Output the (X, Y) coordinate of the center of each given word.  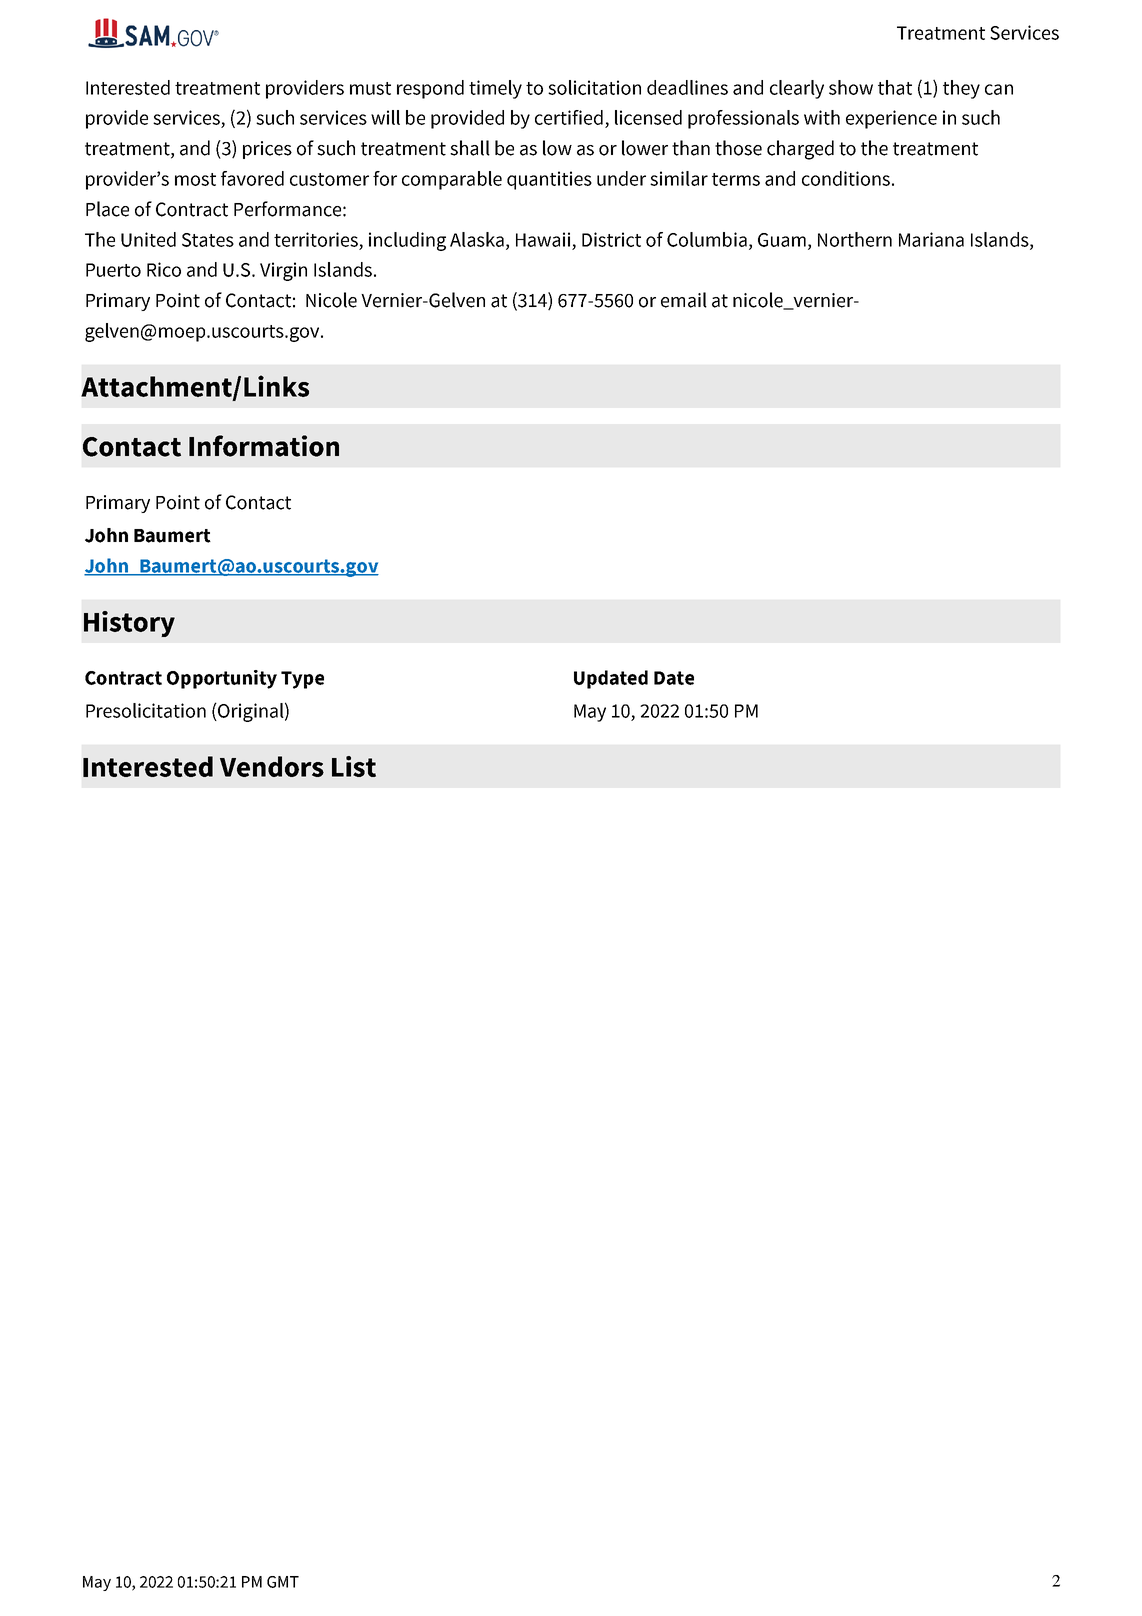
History (129, 624)
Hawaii (543, 239)
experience (891, 119)
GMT (283, 1582)
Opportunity (222, 679)
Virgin (283, 271)
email (684, 300)
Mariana (931, 239)
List (354, 766)
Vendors (272, 766)
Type (302, 680)
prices (267, 150)
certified (569, 117)
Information (264, 446)
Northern (855, 239)
